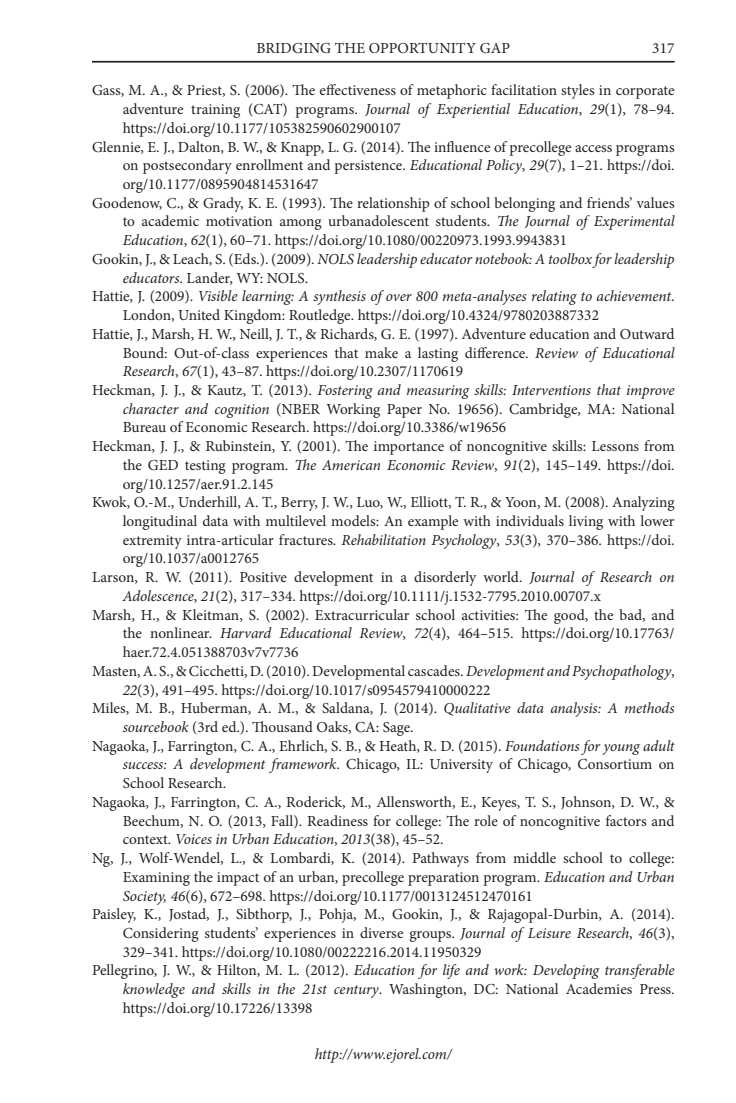  What do you see at coordinates (215, 111) in the document?
I see `training` at bounding box center [215, 111].
